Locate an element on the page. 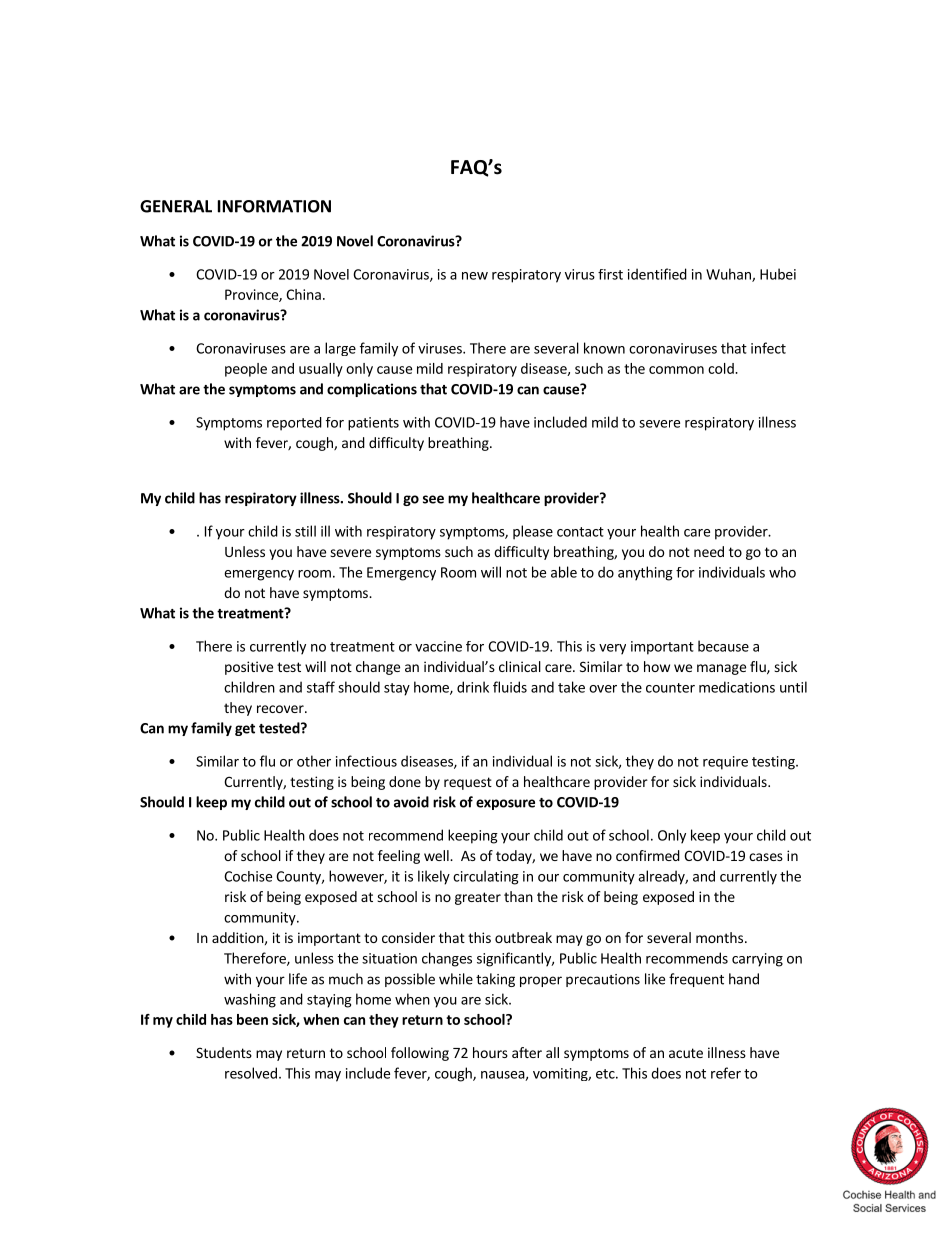 Image resolution: width=952 pixels, height=1233 pixels. reported is located at coordinates (294, 424).
